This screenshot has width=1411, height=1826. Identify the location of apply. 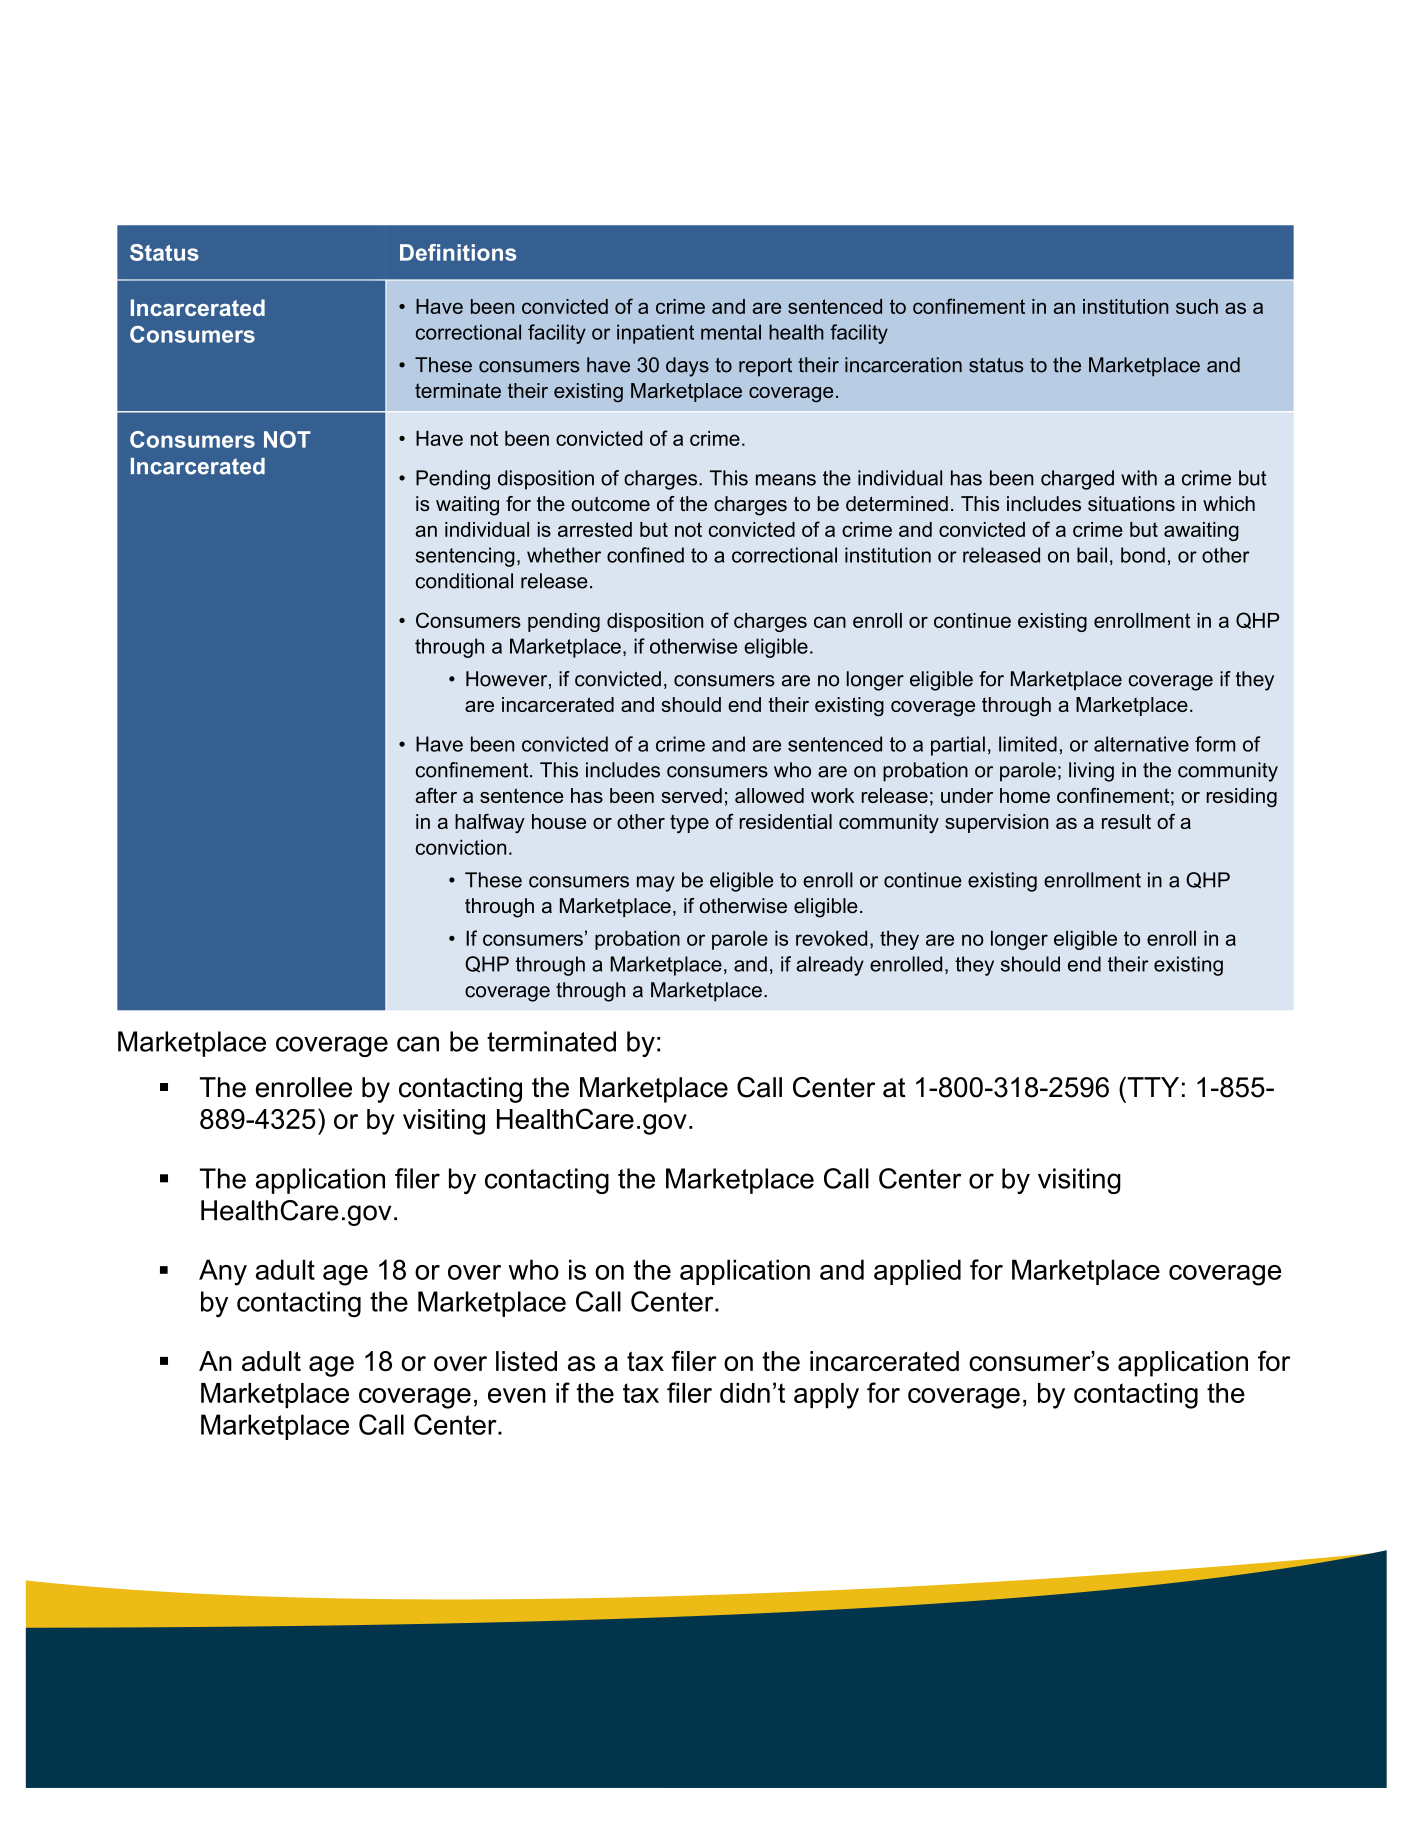
(826, 1396).
